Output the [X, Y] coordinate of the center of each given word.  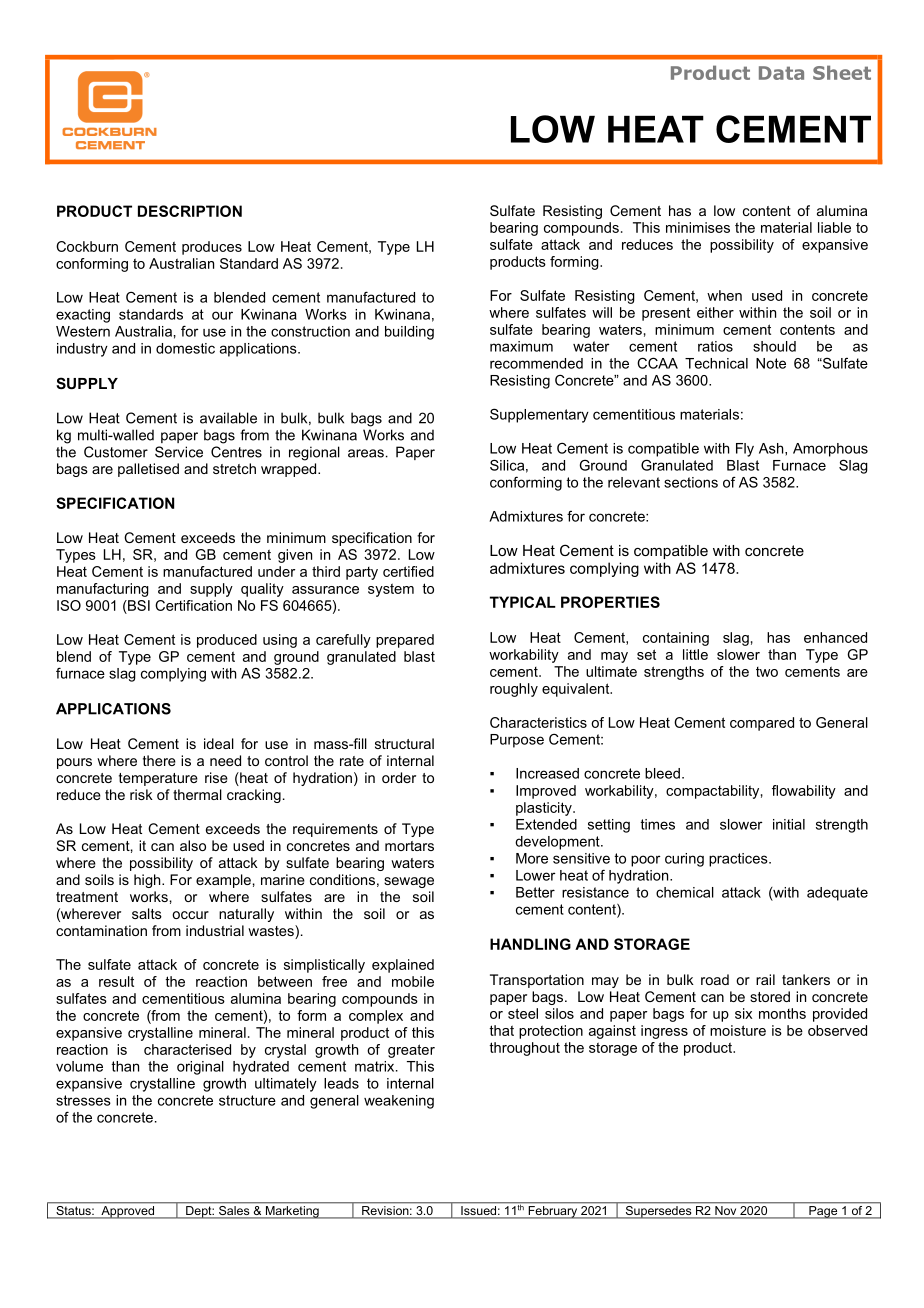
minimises [698, 227]
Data [781, 73]
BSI [138, 605]
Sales [234, 1212]
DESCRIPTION [190, 211]
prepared [405, 641]
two [767, 672]
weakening [399, 1102]
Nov [726, 1212]
